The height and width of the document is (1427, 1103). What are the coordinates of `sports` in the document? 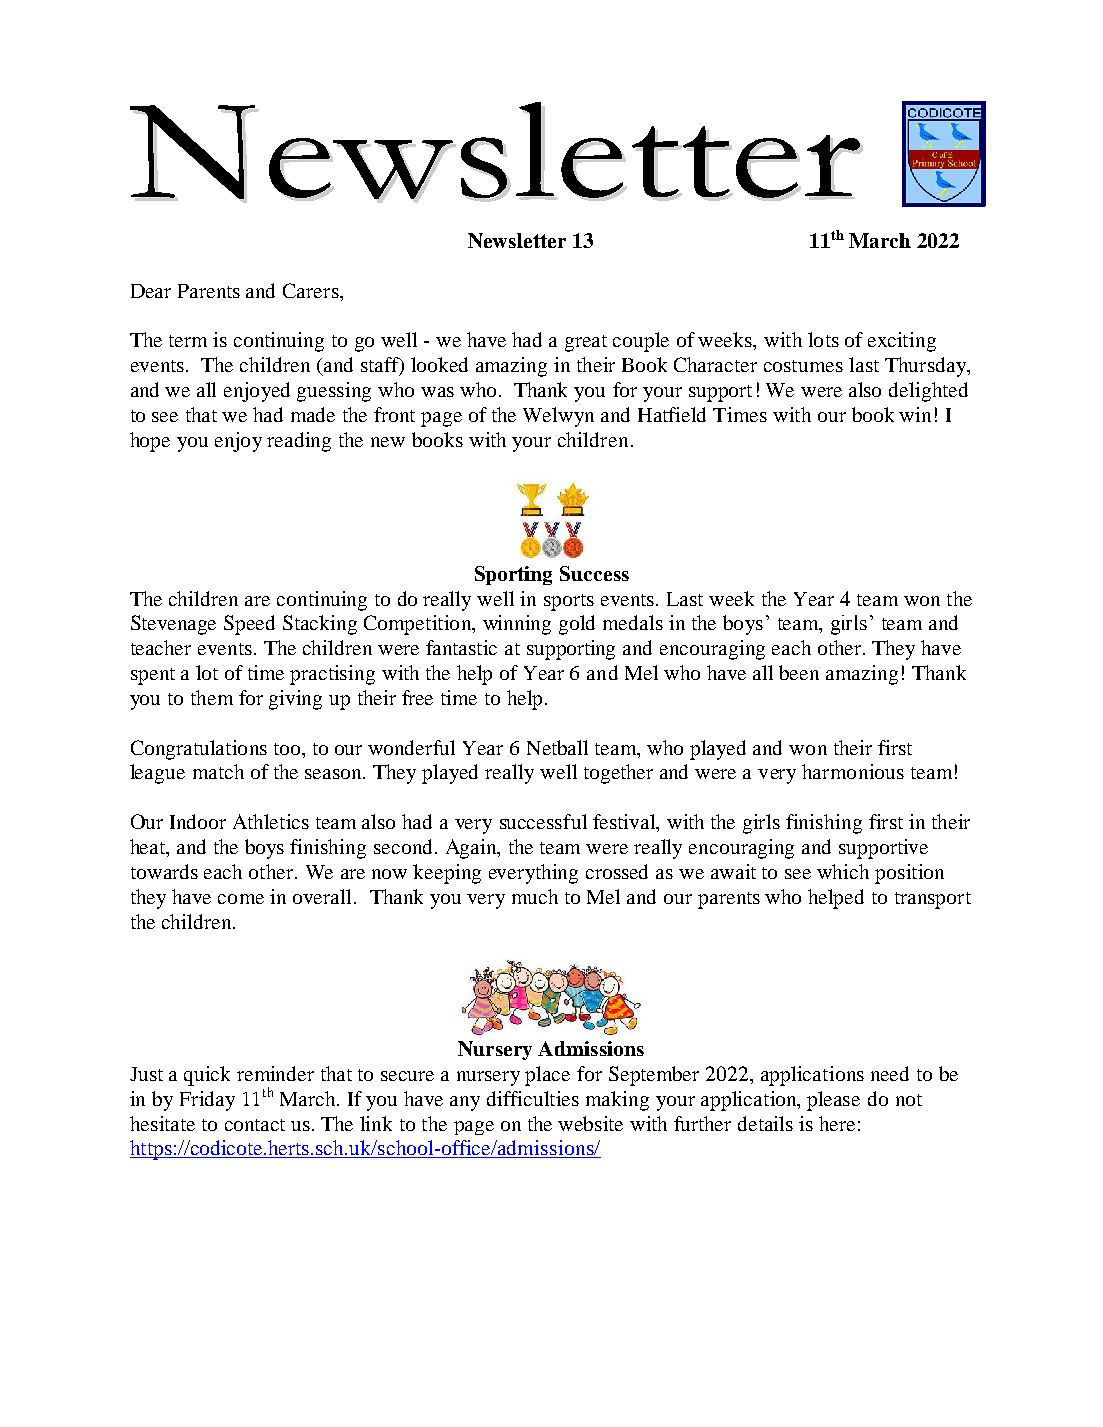 It's located at (569, 602).
